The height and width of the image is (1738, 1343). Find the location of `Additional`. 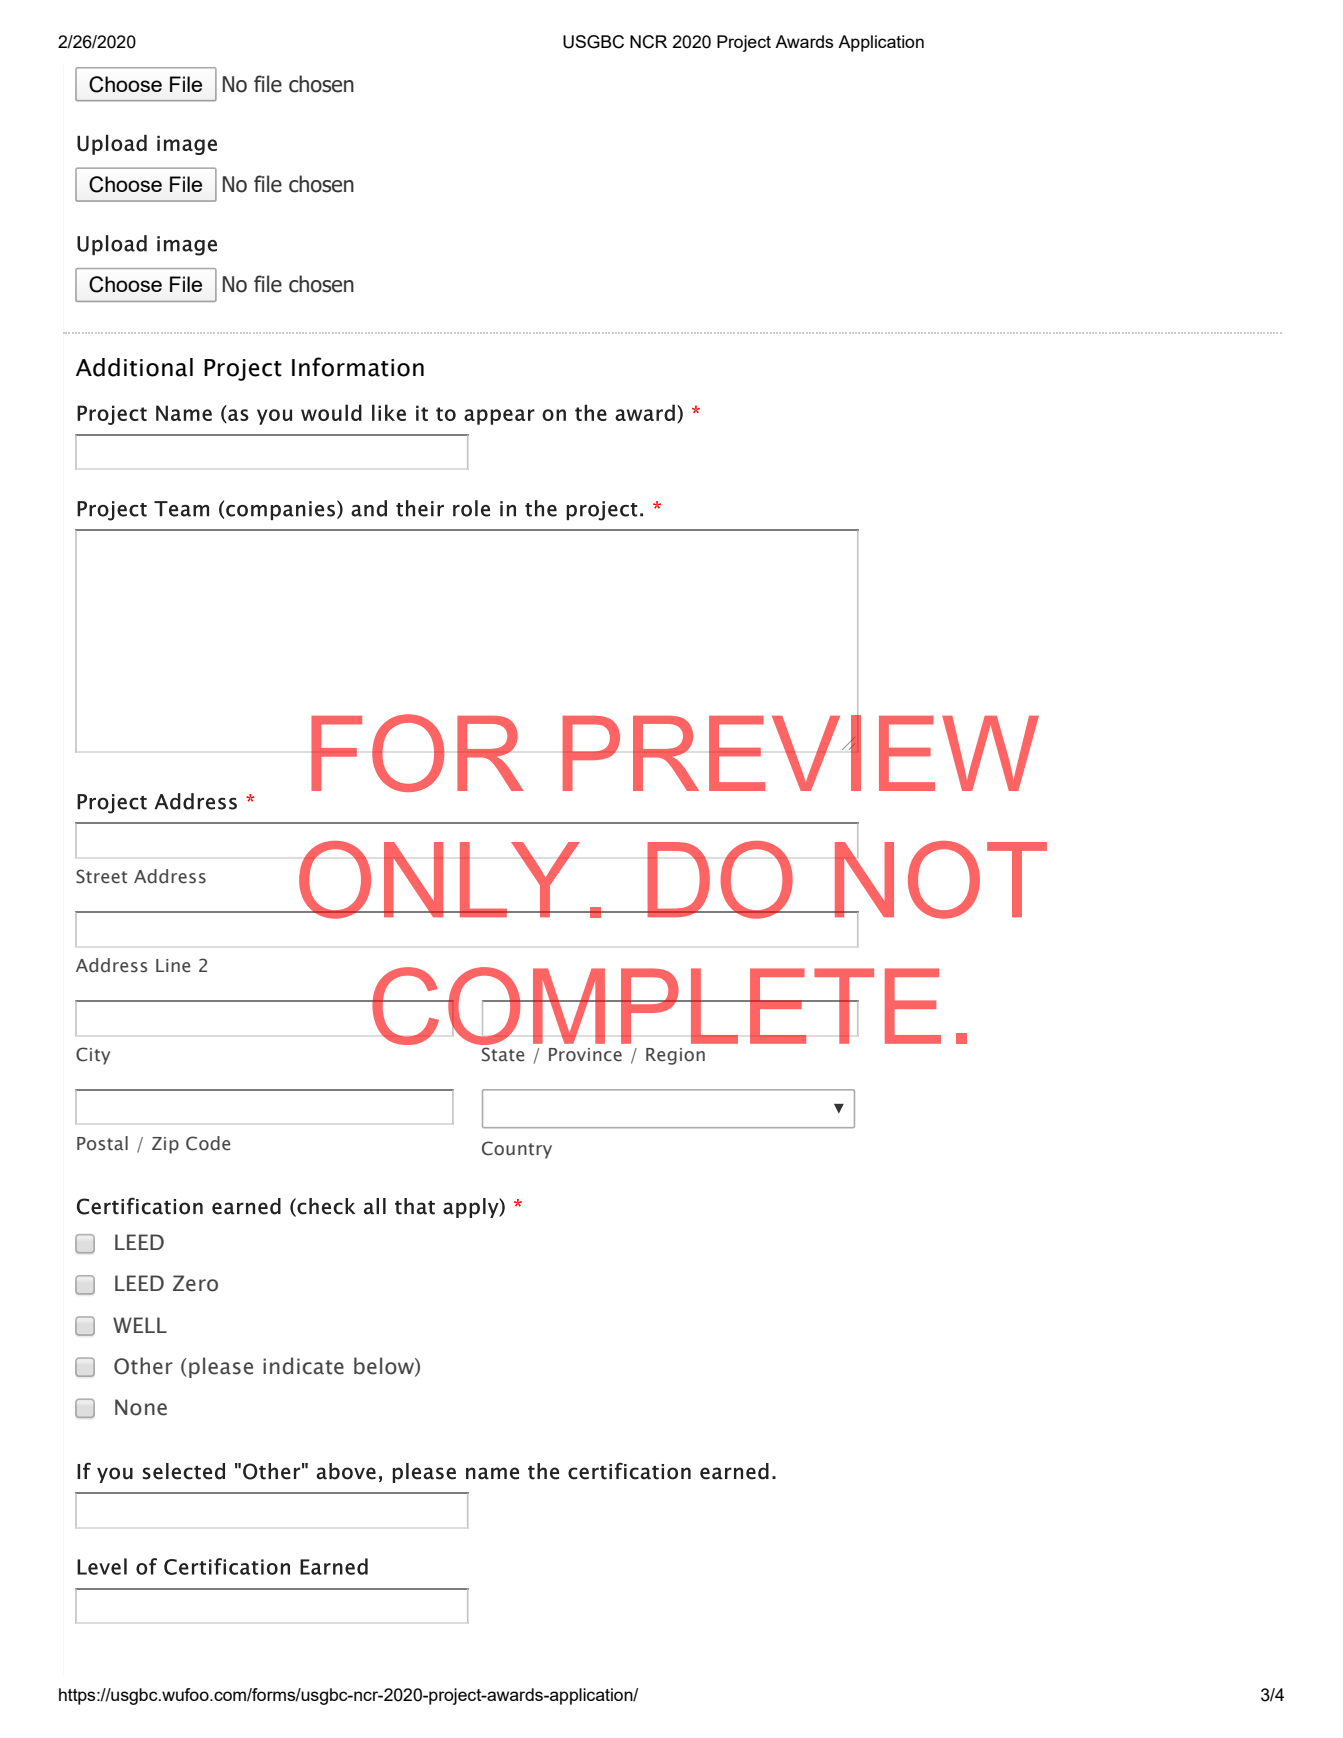

Additional is located at coordinates (134, 367).
